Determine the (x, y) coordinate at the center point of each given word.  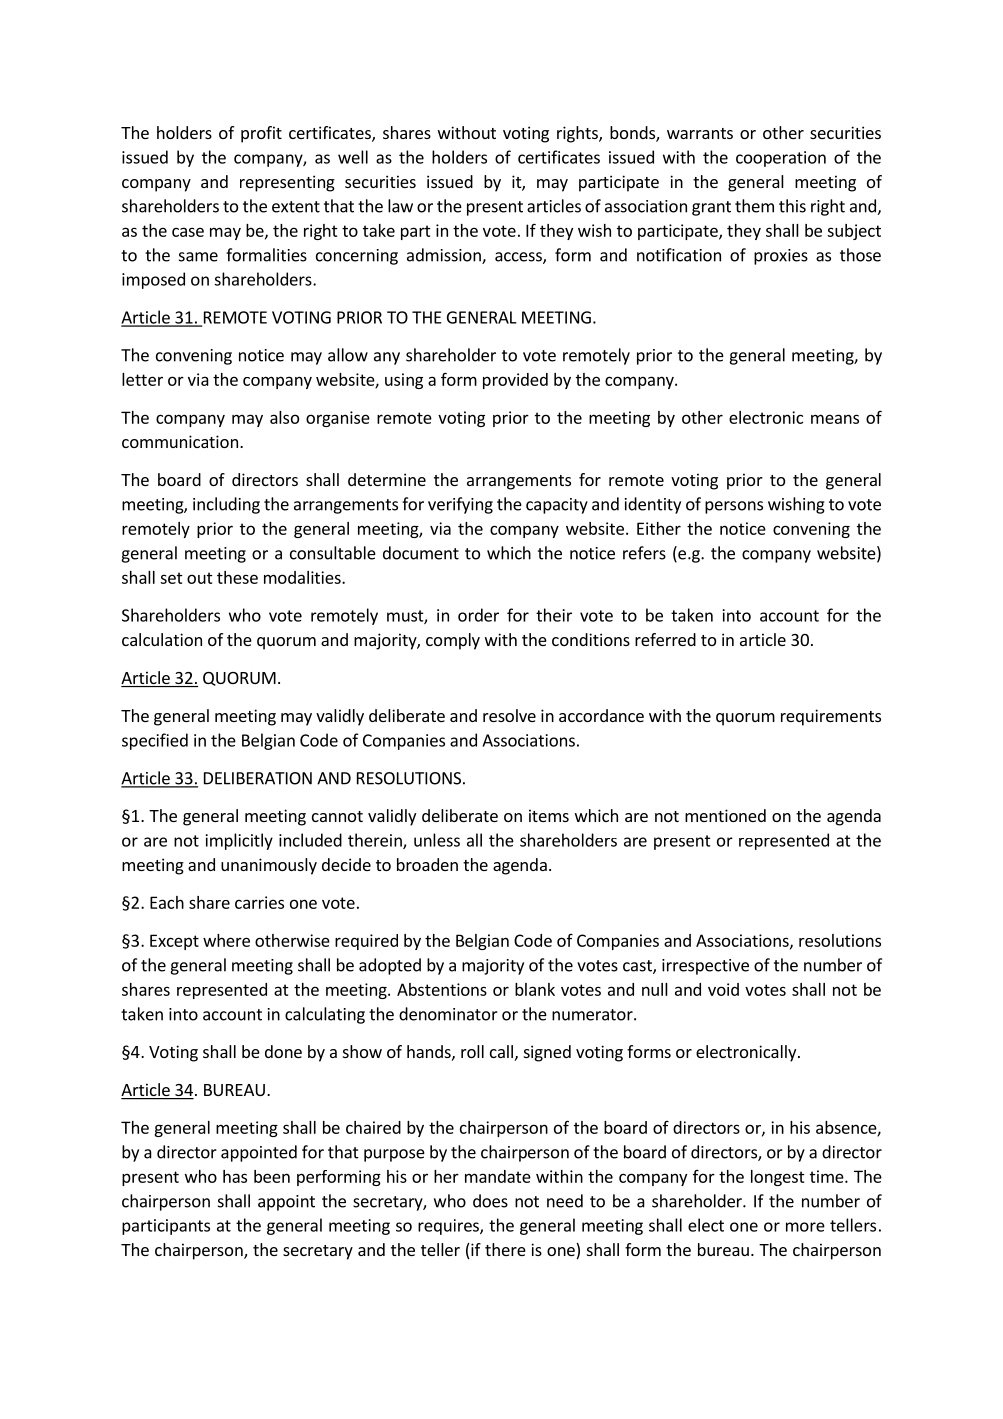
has (235, 1176)
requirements (831, 717)
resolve (509, 715)
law (400, 206)
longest (778, 1178)
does (490, 1201)
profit (261, 134)
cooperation (781, 159)
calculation (162, 639)
